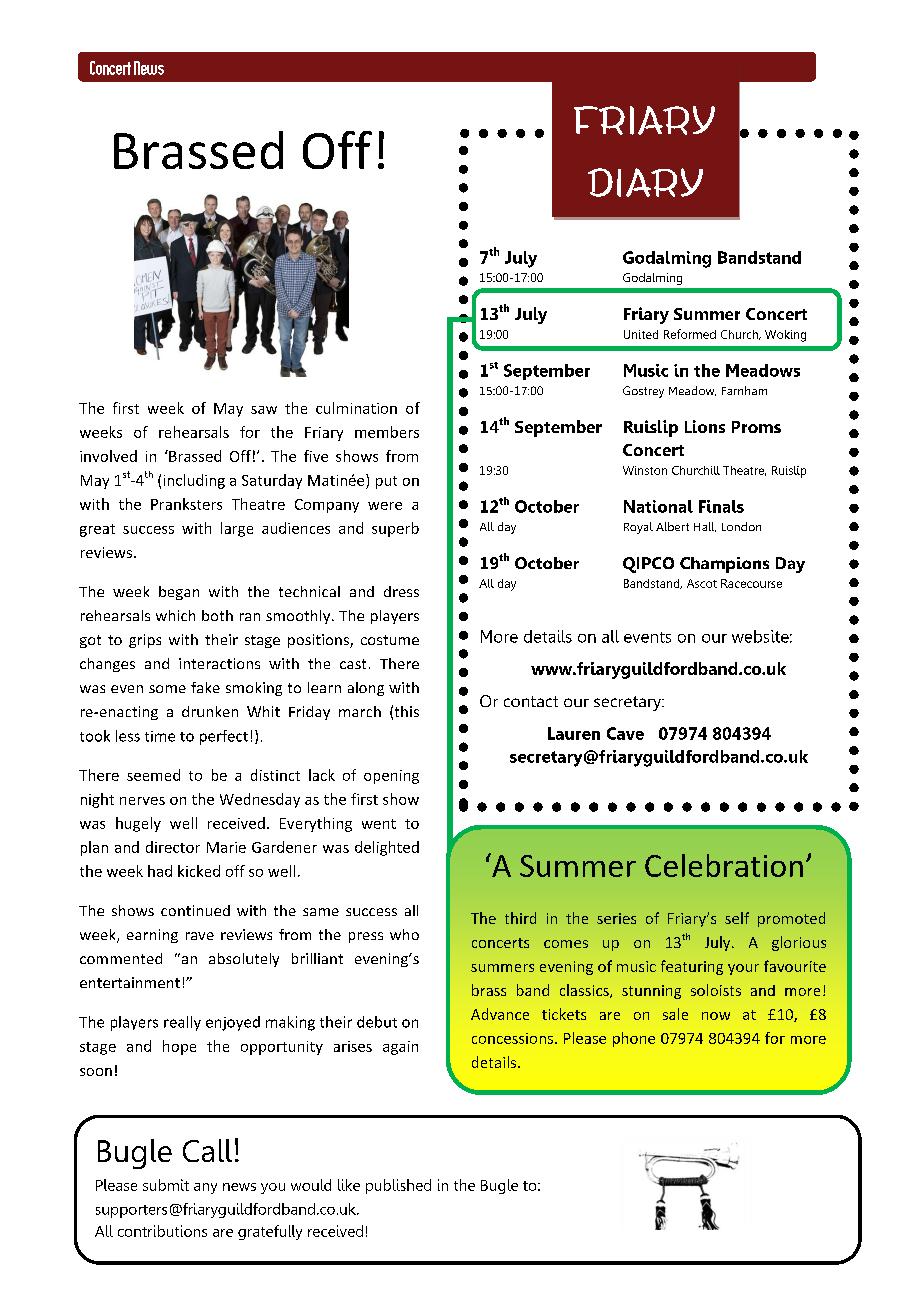 The width and height of the document is (924, 1308). Describe the element at coordinates (166, 1185) in the document. I see `submit` at that location.
